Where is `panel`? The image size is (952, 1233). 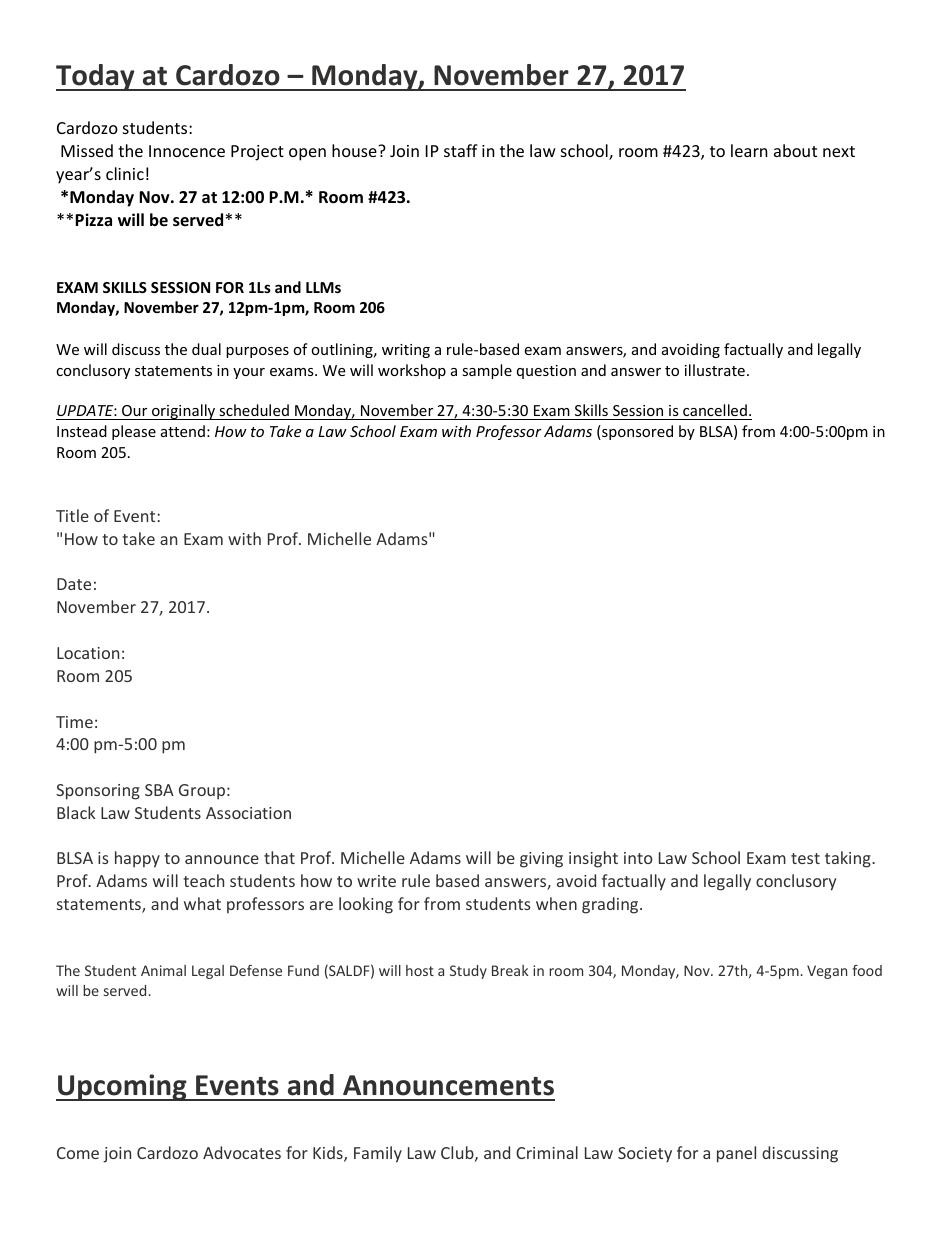
panel is located at coordinates (736, 1154).
